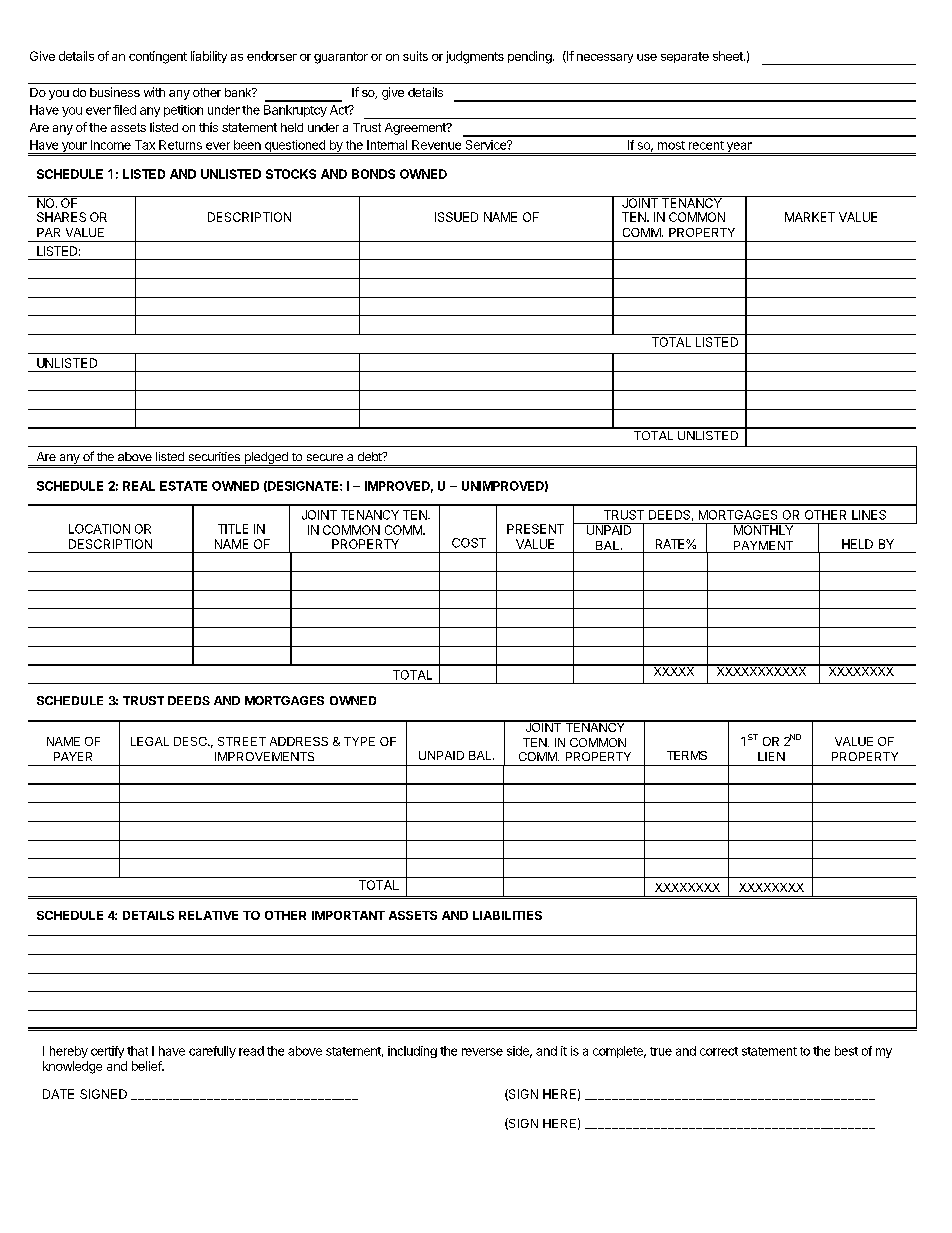 The height and width of the image is (1233, 952). Describe the element at coordinates (729, 56) in the image. I see `sheet` at that location.
